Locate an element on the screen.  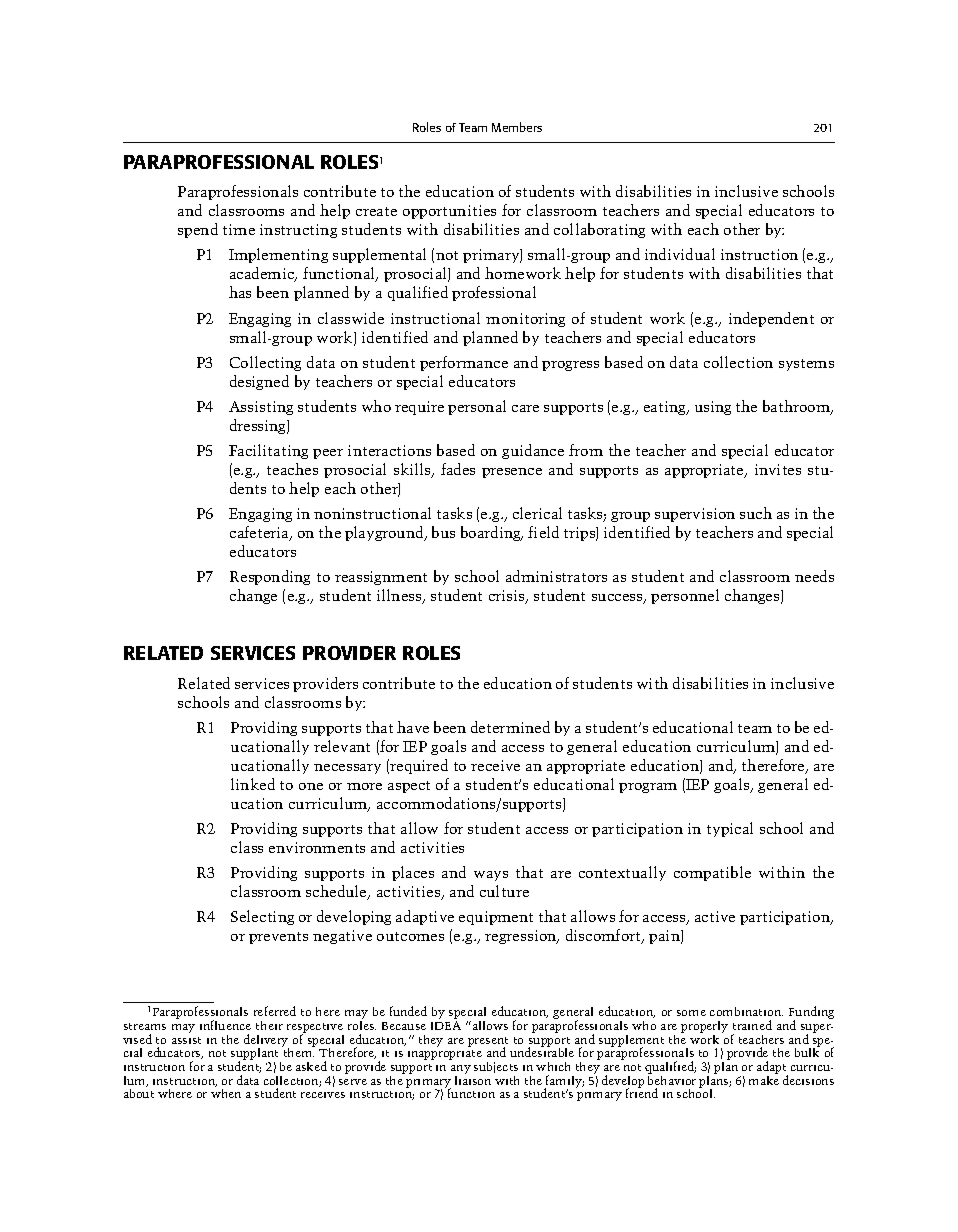
time is located at coordinates (239, 229).
